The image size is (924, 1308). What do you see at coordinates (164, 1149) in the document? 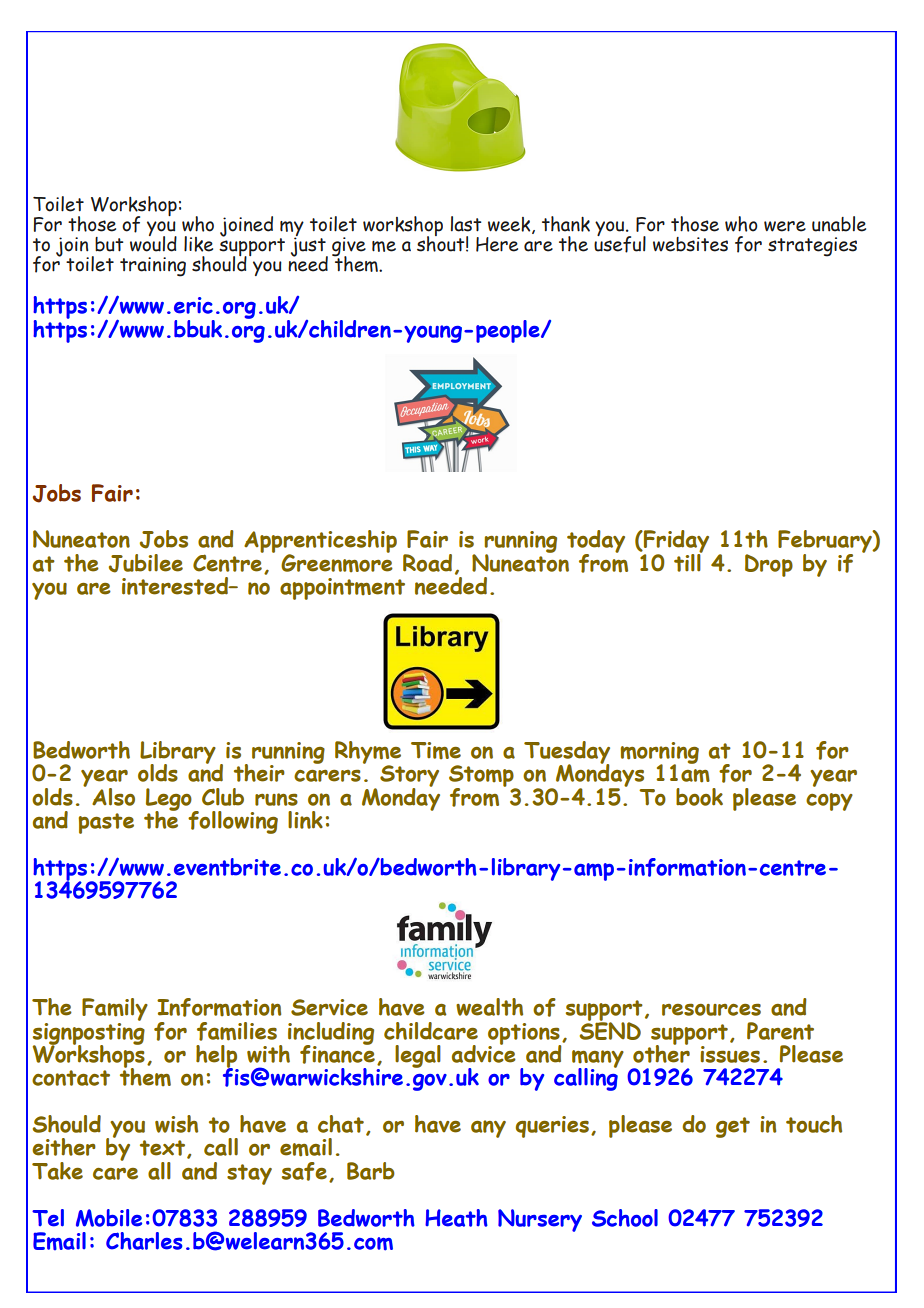
I see `text` at bounding box center [164, 1149].
